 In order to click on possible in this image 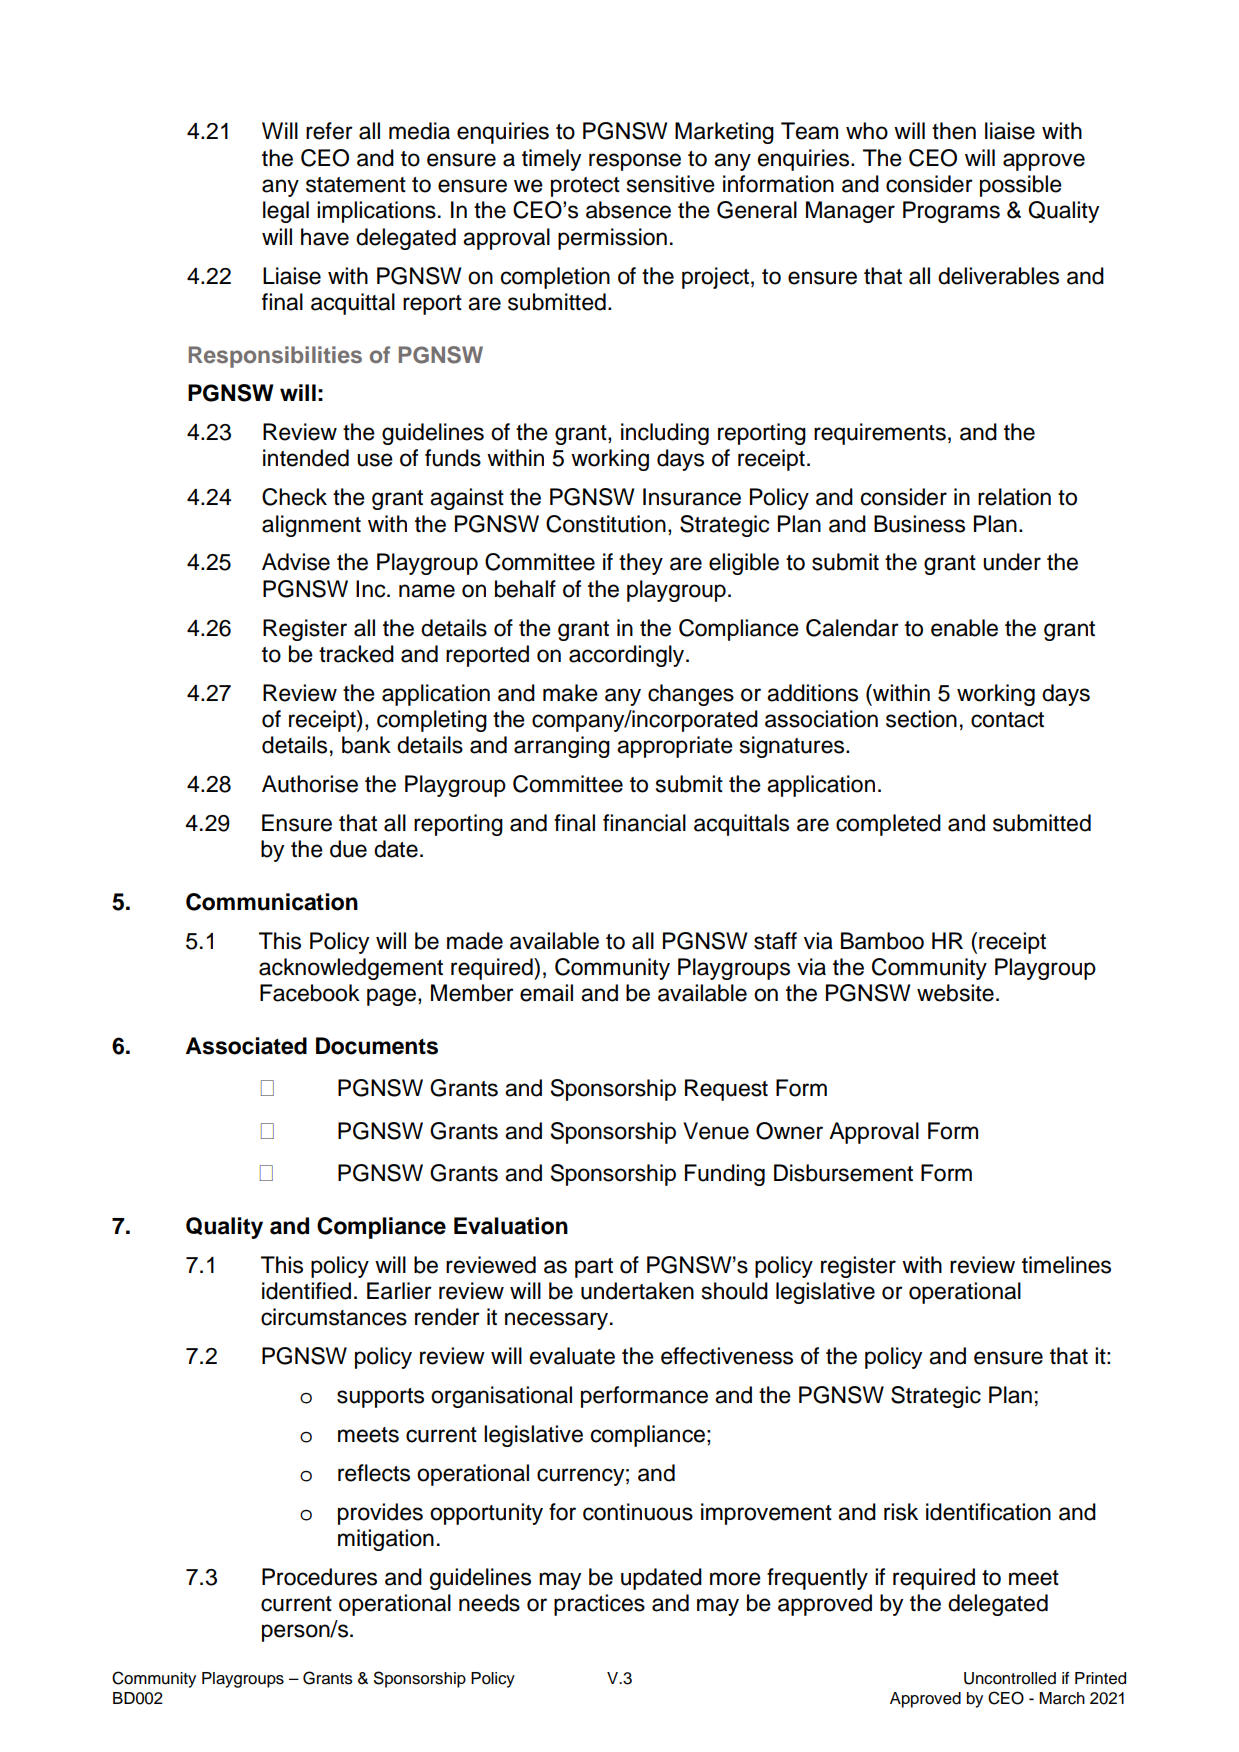, I will do `click(1021, 186)`.
